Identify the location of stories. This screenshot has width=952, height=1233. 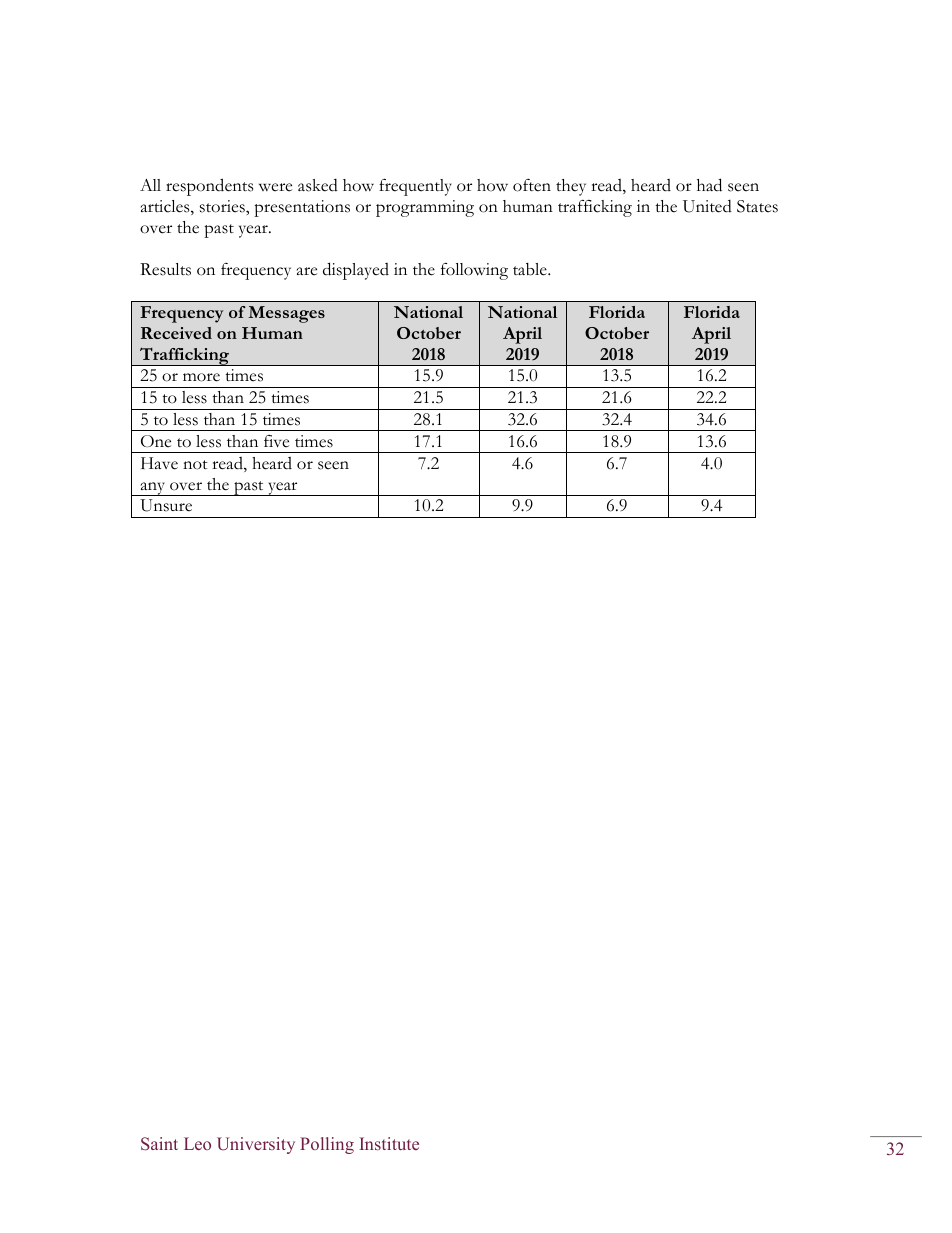
(223, 206).
